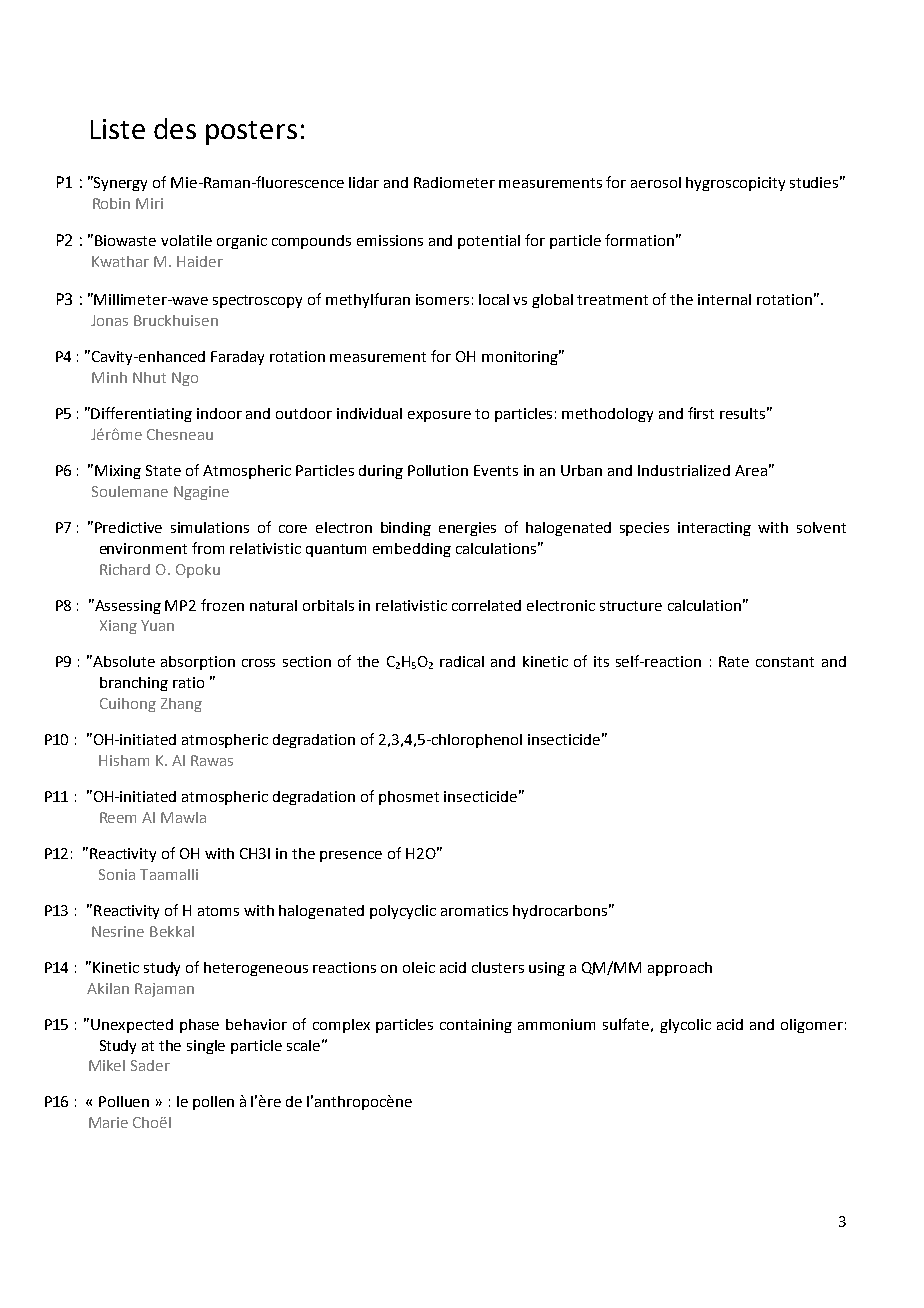 The width and height of the screenshot is (924, 1308). I want to click on aerosol, so click(656, 182).
